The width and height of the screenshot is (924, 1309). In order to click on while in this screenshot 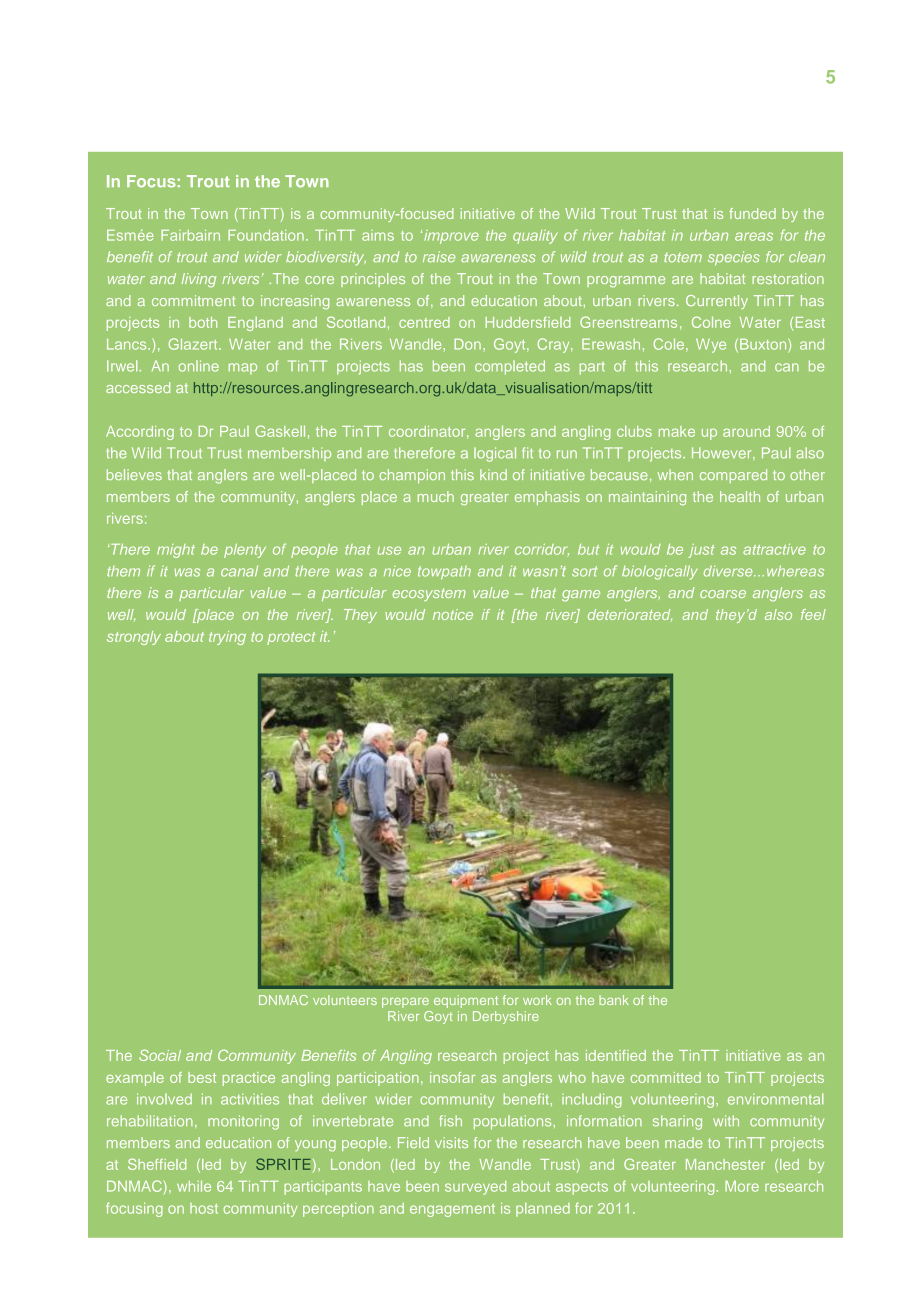, I will do `click(194, 1186)`.
